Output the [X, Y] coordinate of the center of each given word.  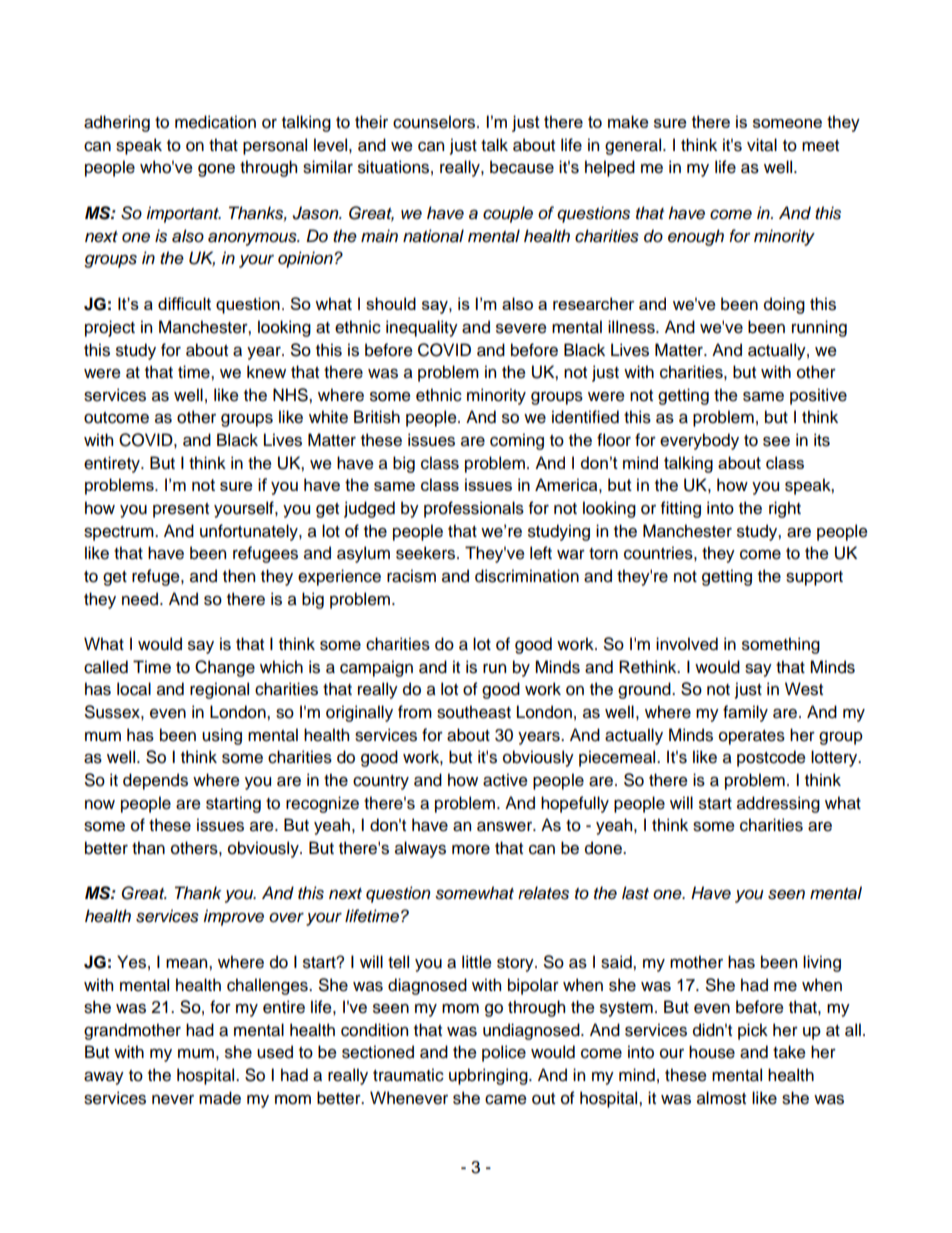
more [471, 849]
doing [784, 305]
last [635, 893]
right [785, 509]
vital [762, 145]
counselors [435, 122]
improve [233, 917]
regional [219, 690]
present [181, 510]
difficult [184, 303]
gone [216, 170]
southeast [474, 712]
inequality [422, 328]
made [220, 1098]
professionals [474, 509]
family [745, 713]
